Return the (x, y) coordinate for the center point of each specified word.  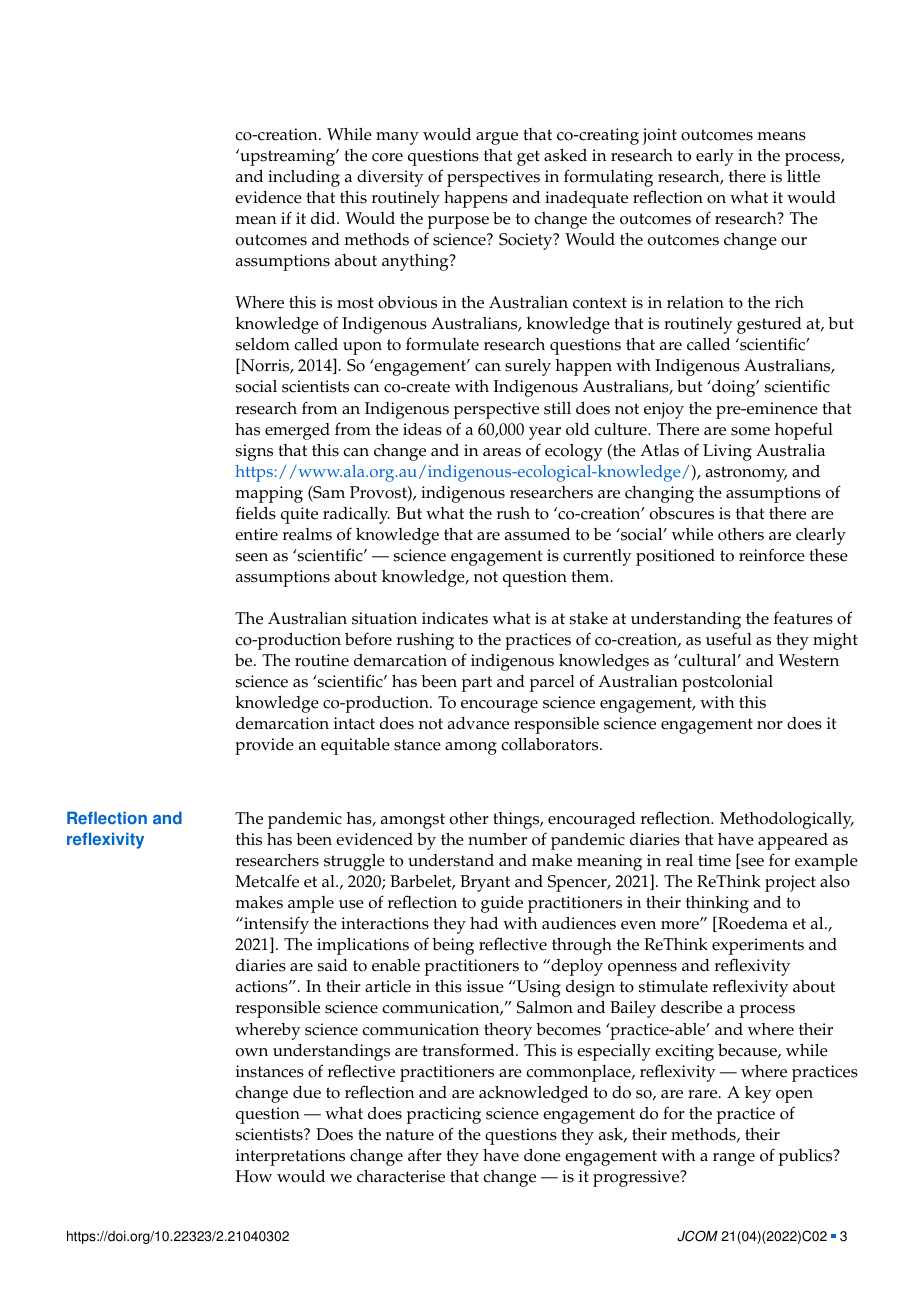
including (304, 178)
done (542, 1155)
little (803, 176)
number (497, 839)
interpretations (290, 1157)
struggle (354, 862)
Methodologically (787, 820)
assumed (537, 534)
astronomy (746, 474)
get (528, 158)
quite (299, 515)
